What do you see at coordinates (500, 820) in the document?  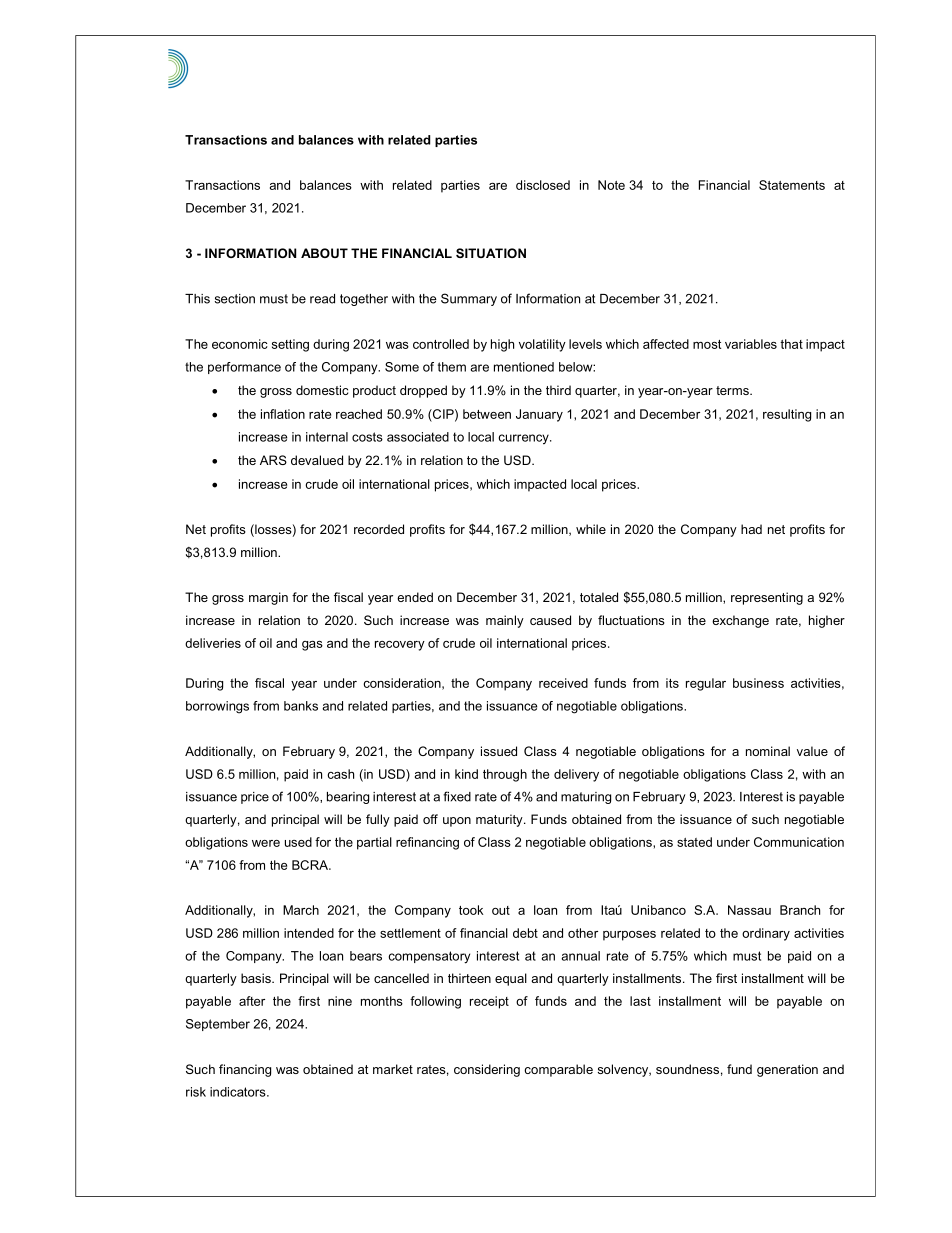 I see `maturity` at bounding box center [500, 820].
